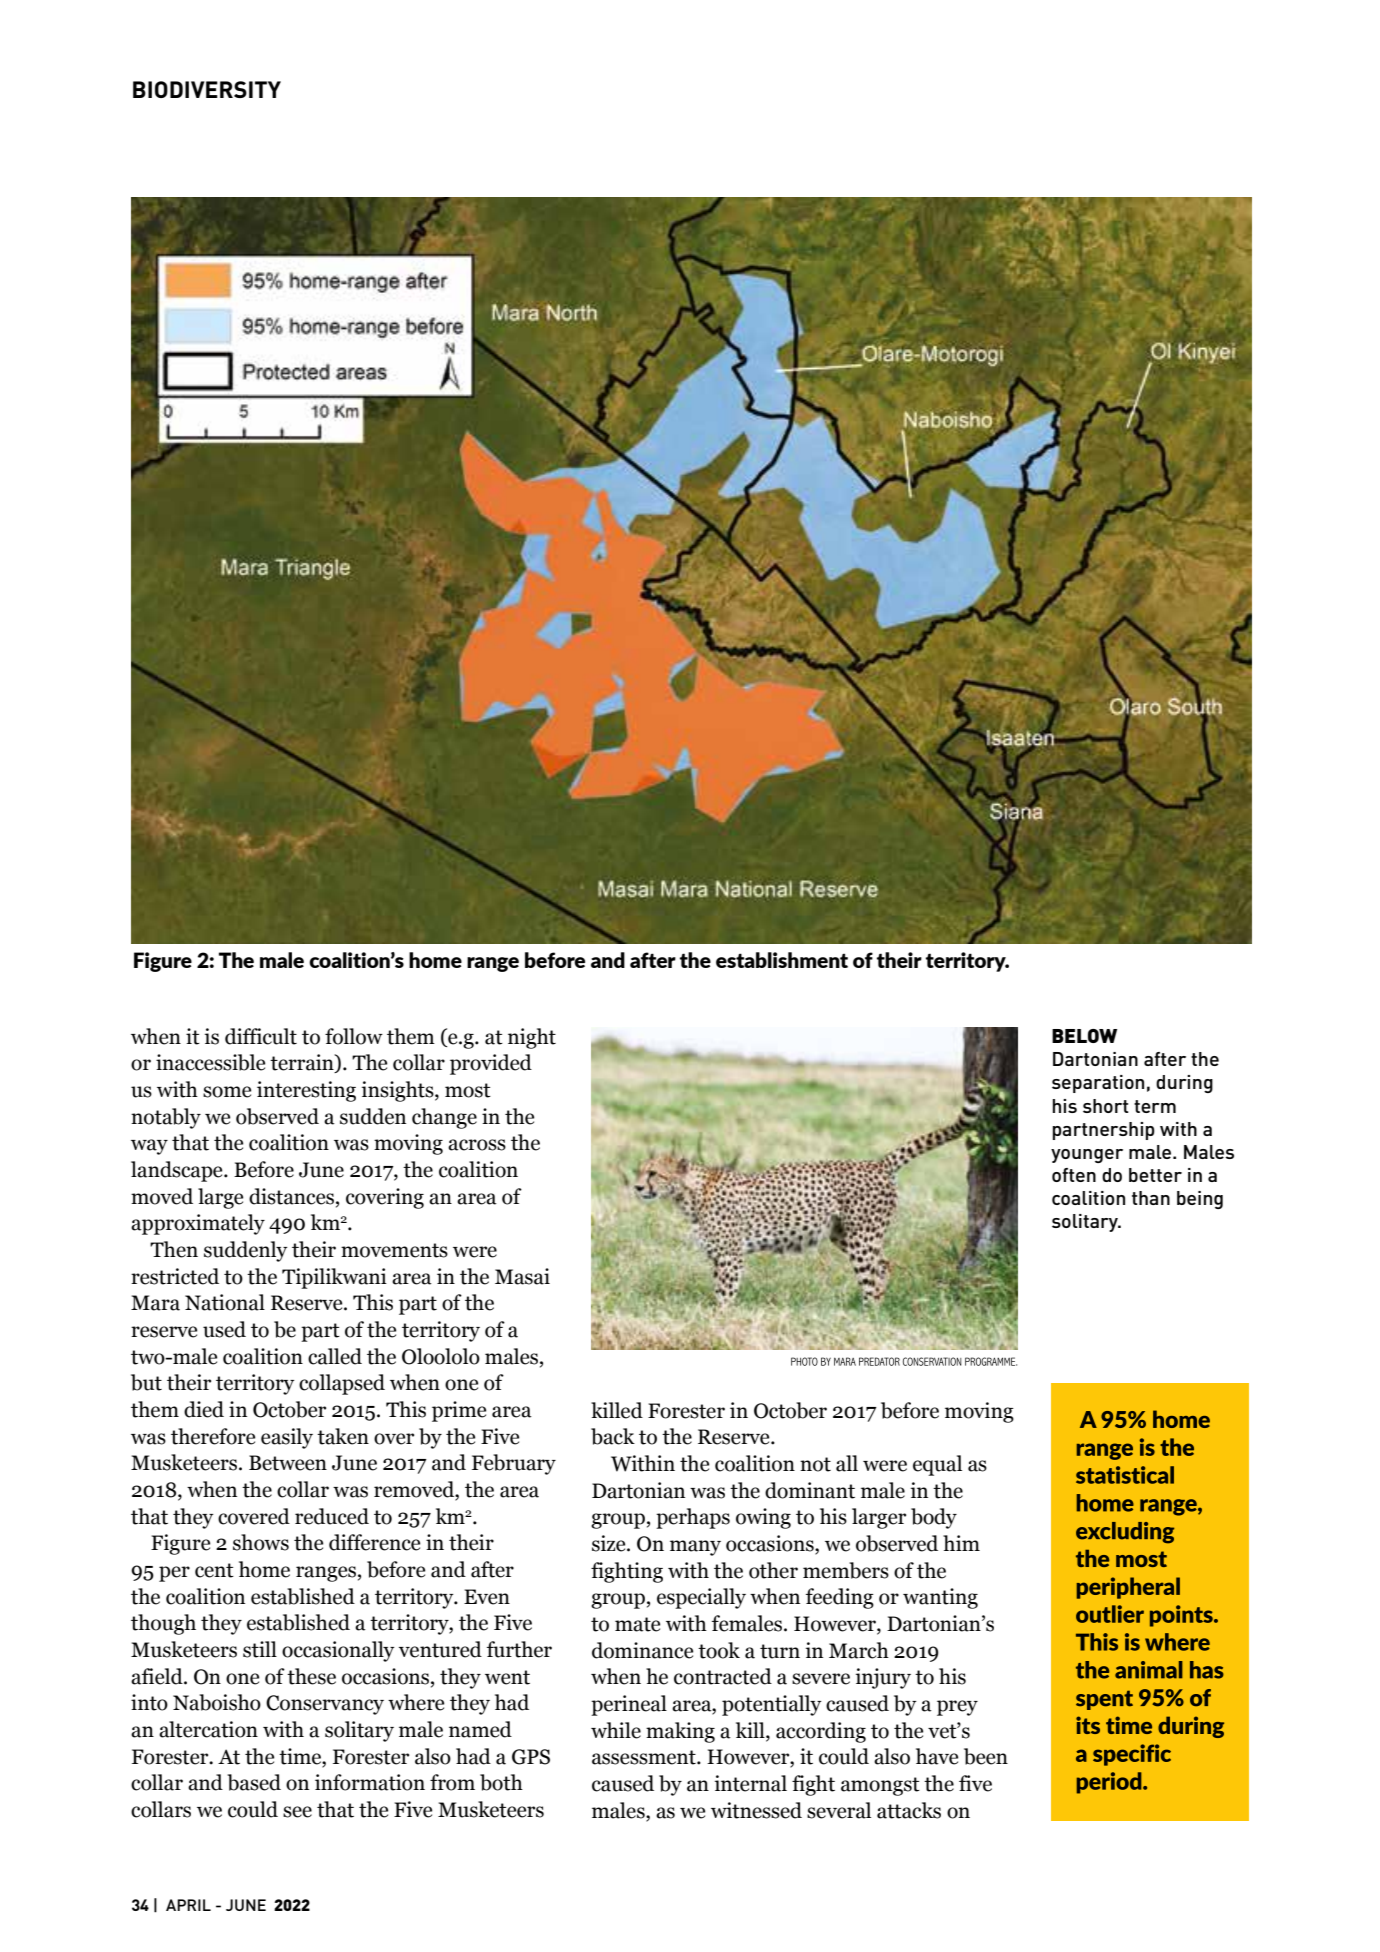 The width and height of the screenshot is (1380, 1952). Describe the element at coordinates (756, 1810) in the screenshot. I see `witnessed` at that location.
